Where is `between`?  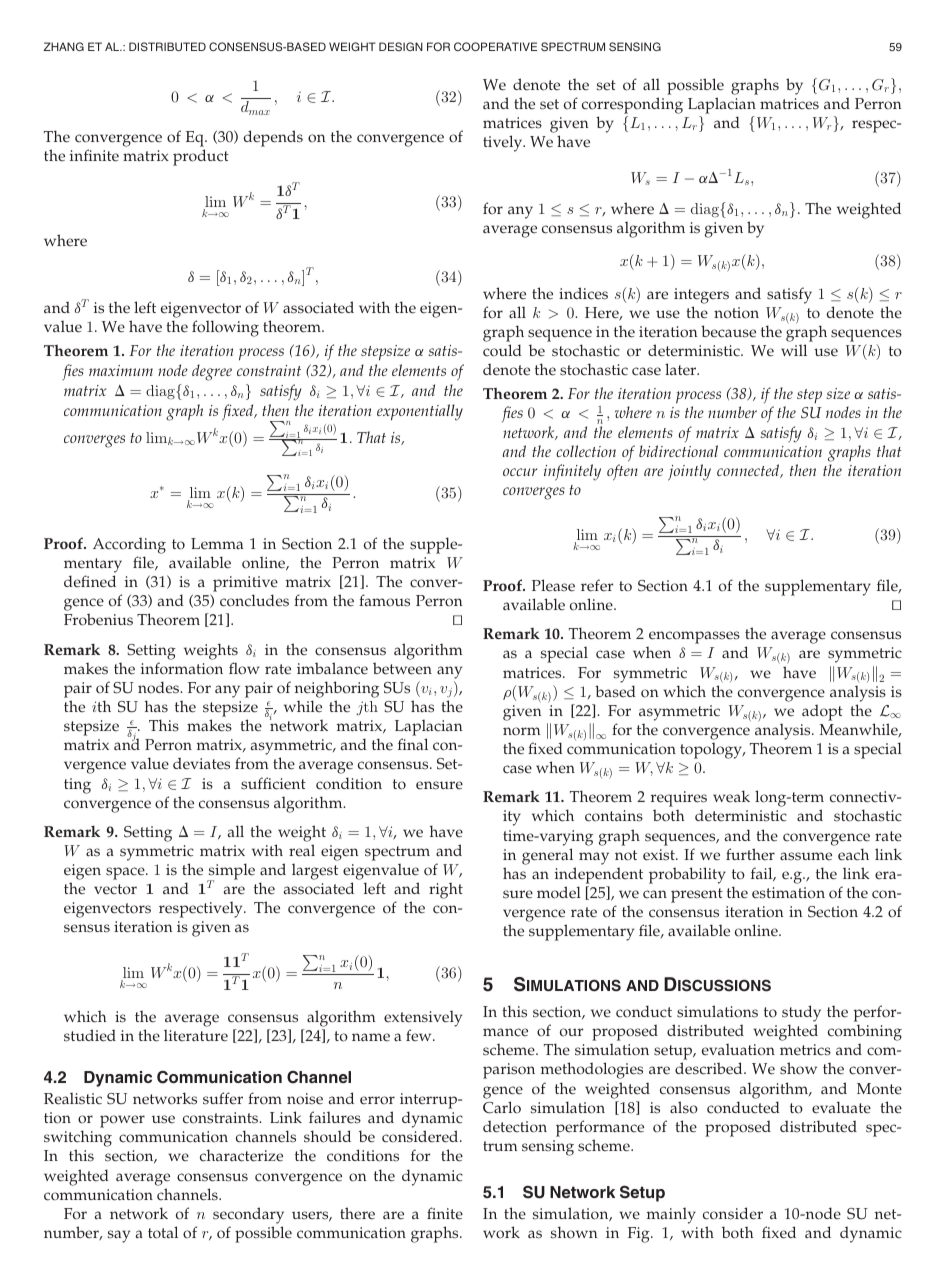 between is located at coordinates (402, 668).
